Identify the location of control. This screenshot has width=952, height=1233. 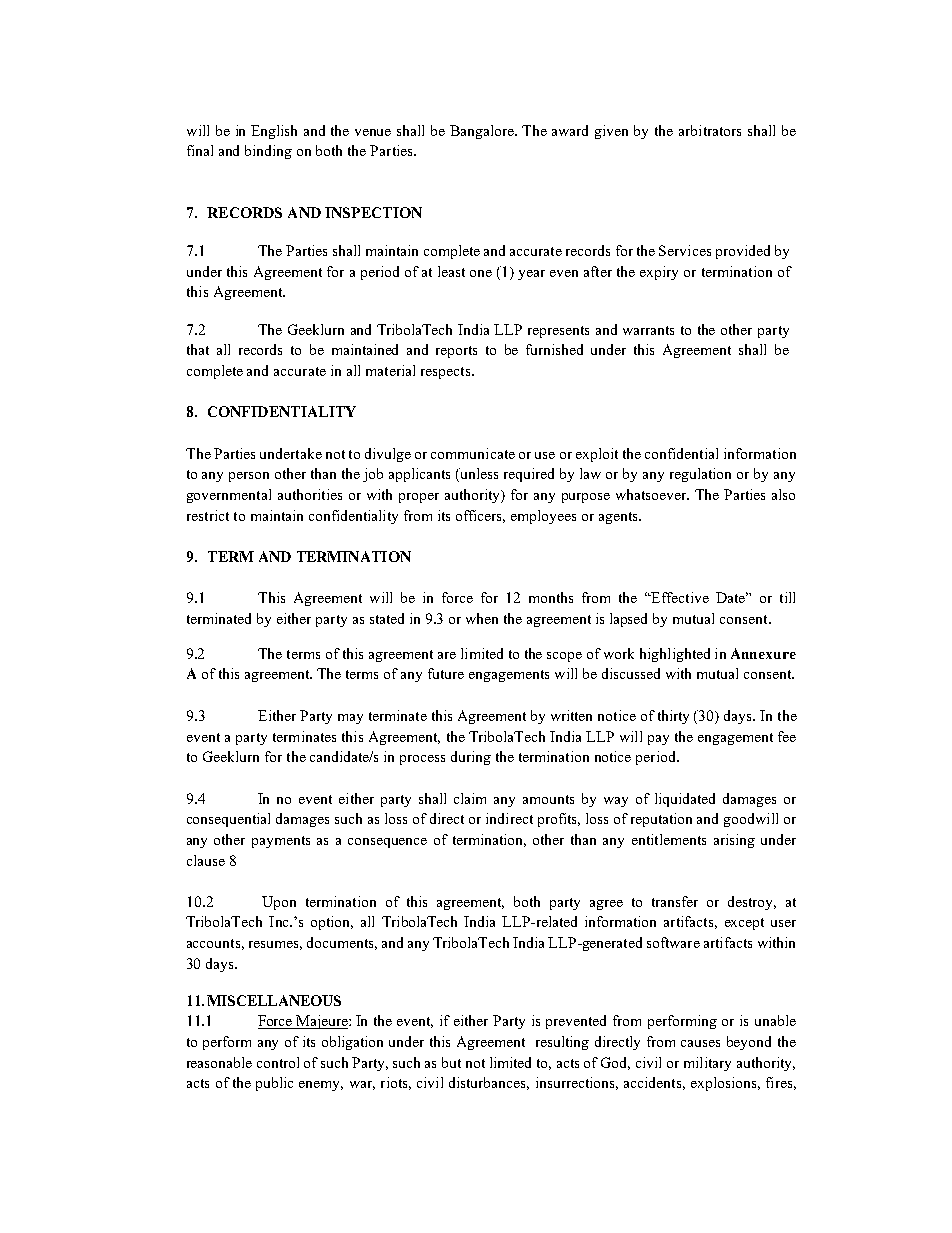
(278, 1062).
